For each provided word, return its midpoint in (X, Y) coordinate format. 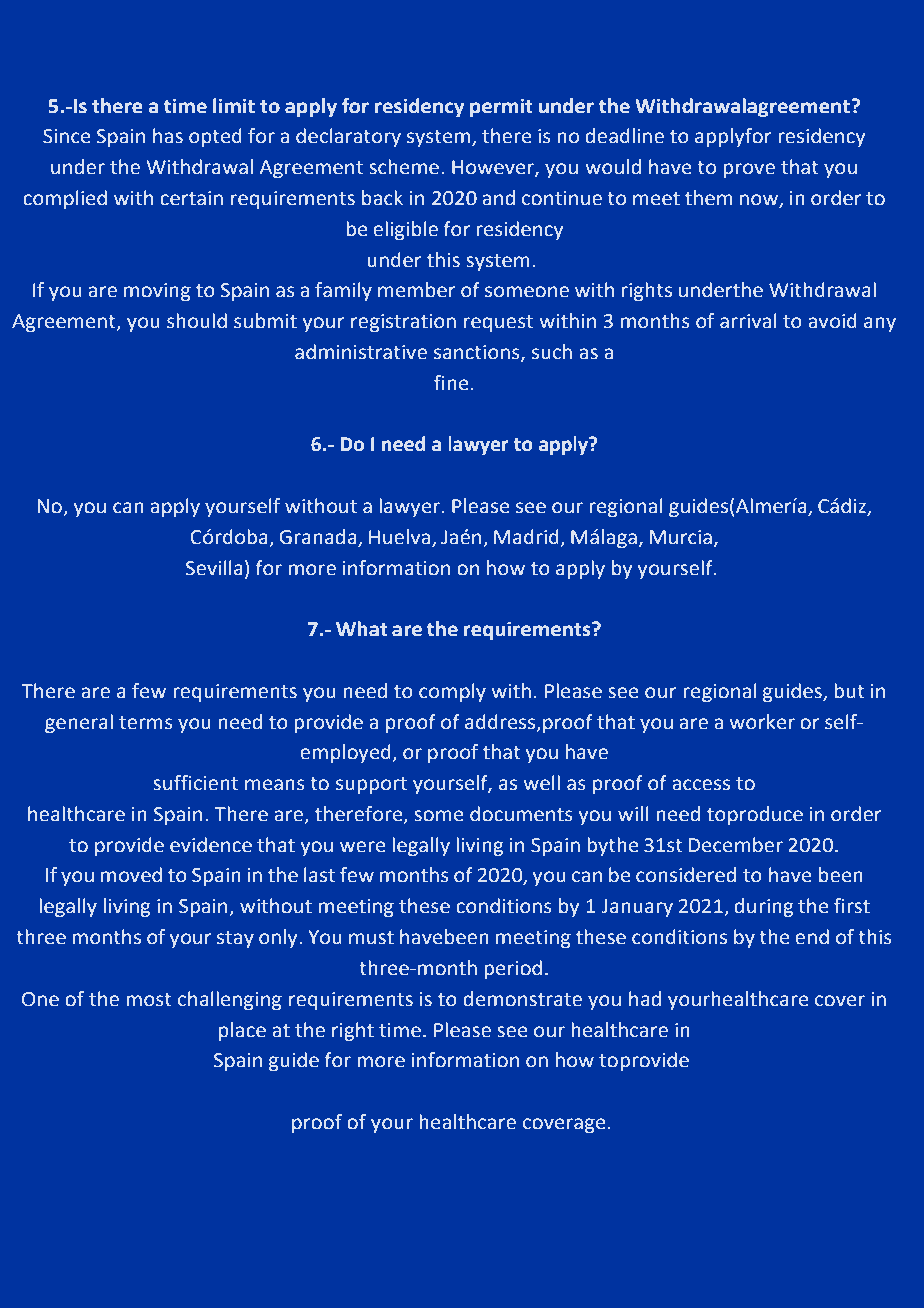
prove (749, 170)
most (149, 1000)
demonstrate (522, 999)
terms (146, 723)
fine (451, 383)
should (197, 321)
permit (501, 107)
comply (452, 692)
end (812, 937)
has (168, 136)
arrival (748, 321)
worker (762, 722)
